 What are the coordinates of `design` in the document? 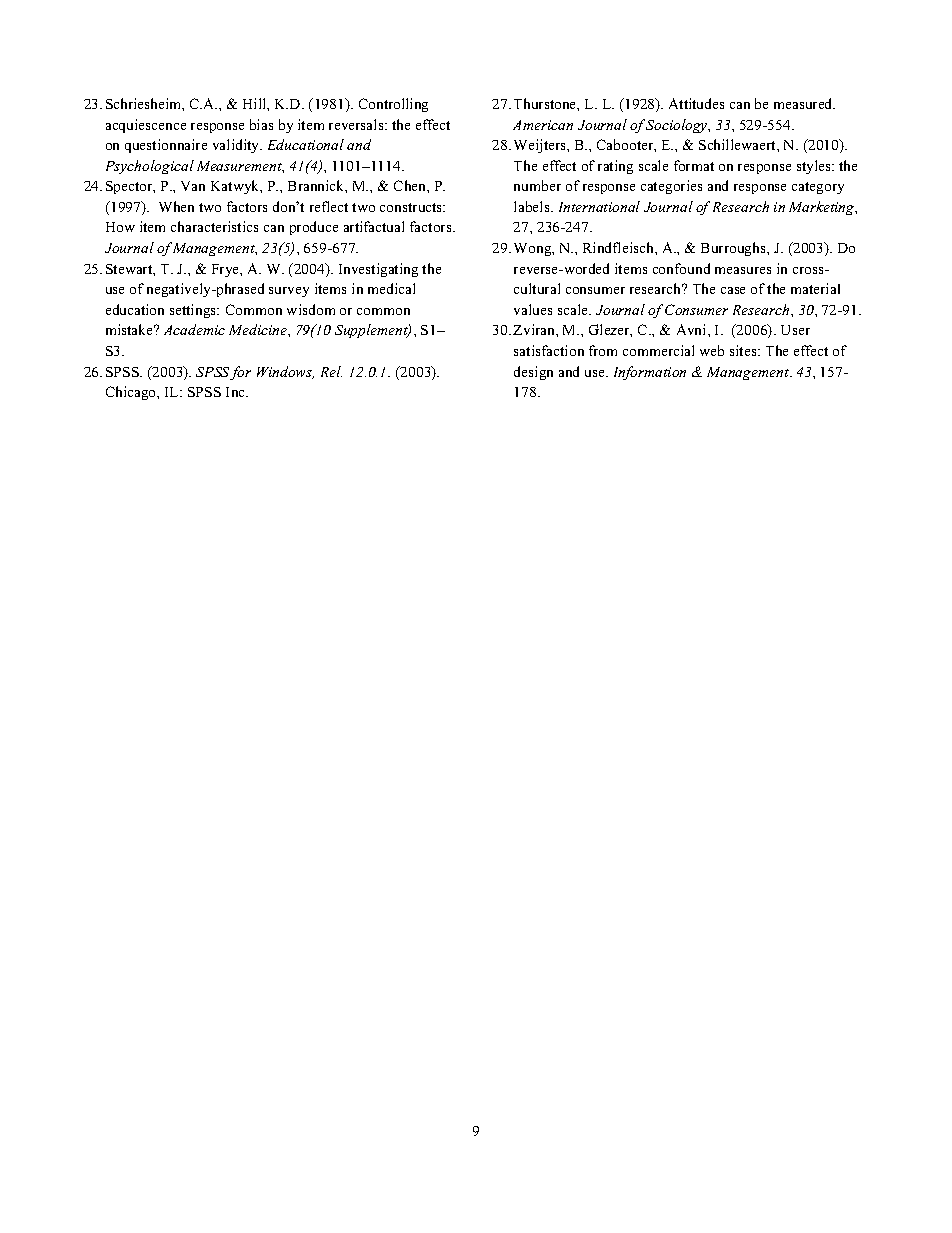 It's located at (533, 373).
